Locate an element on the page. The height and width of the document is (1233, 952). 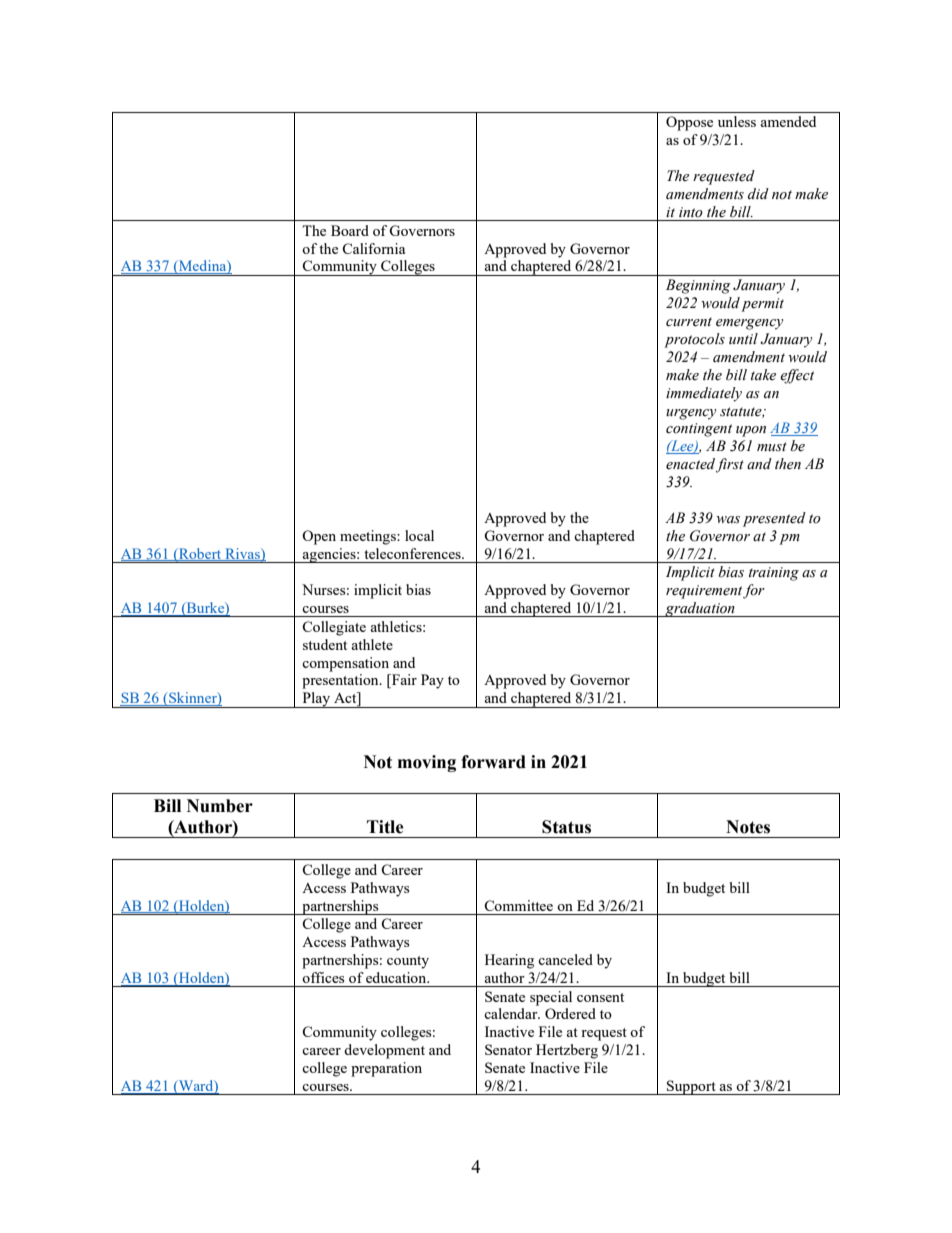
unless is located at coordinates (737, 121).
